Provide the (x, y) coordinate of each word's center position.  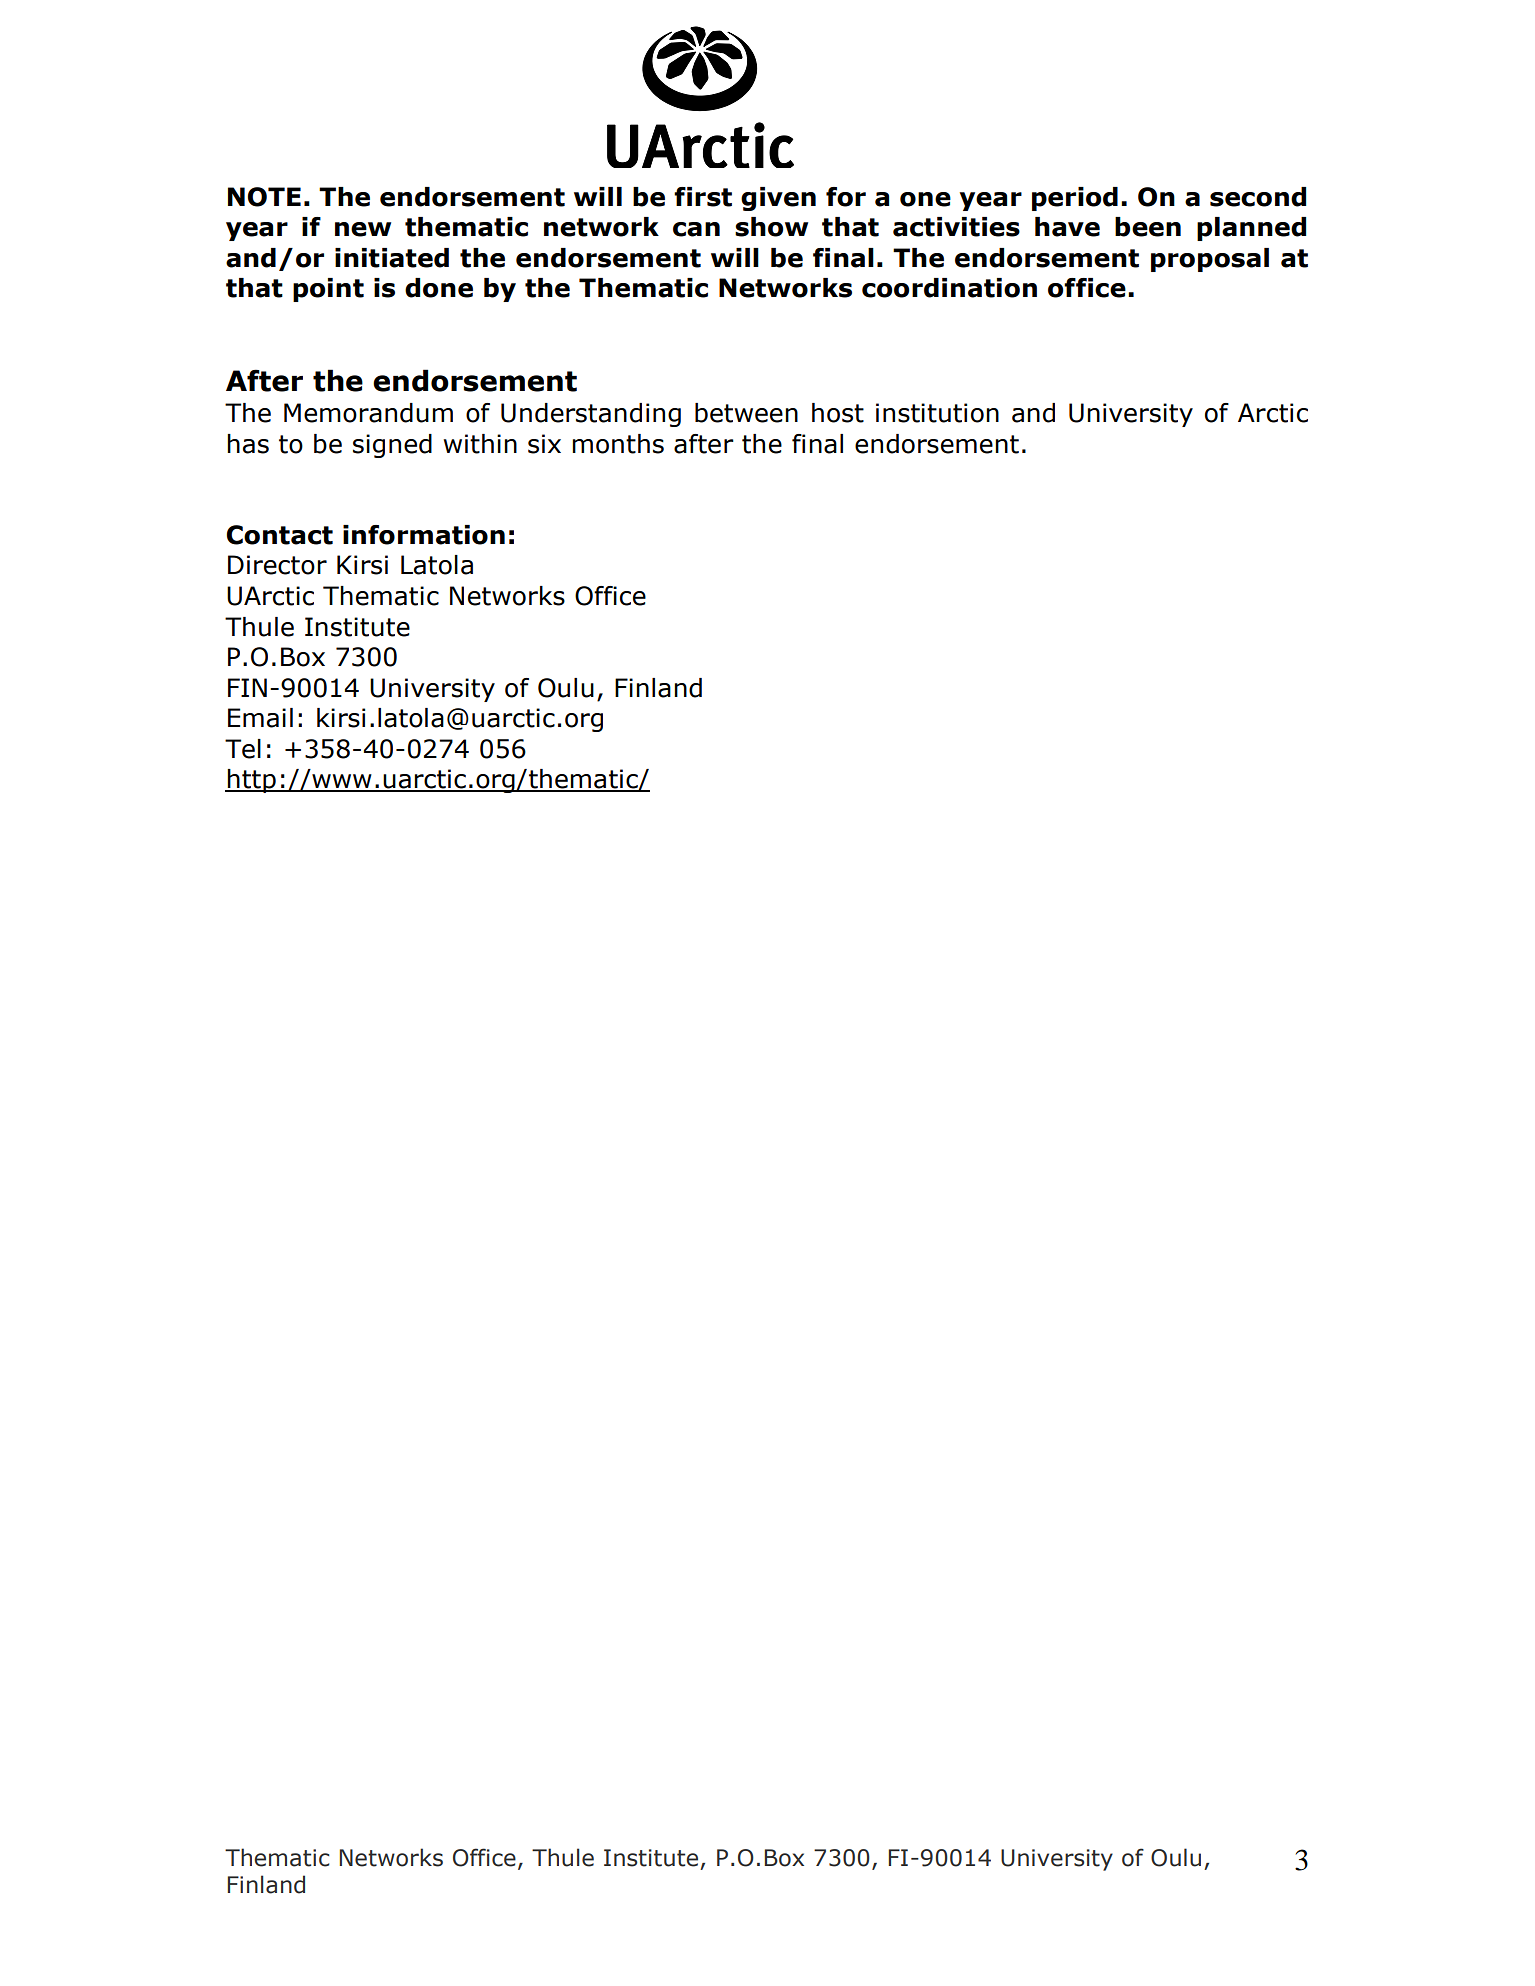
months (618, 444)
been (1148, 227)
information (424, 535)
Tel (243, 749)
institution (937, 413)
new (363, 229)
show (771, 227)
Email (260, 718)
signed (392, 446)
